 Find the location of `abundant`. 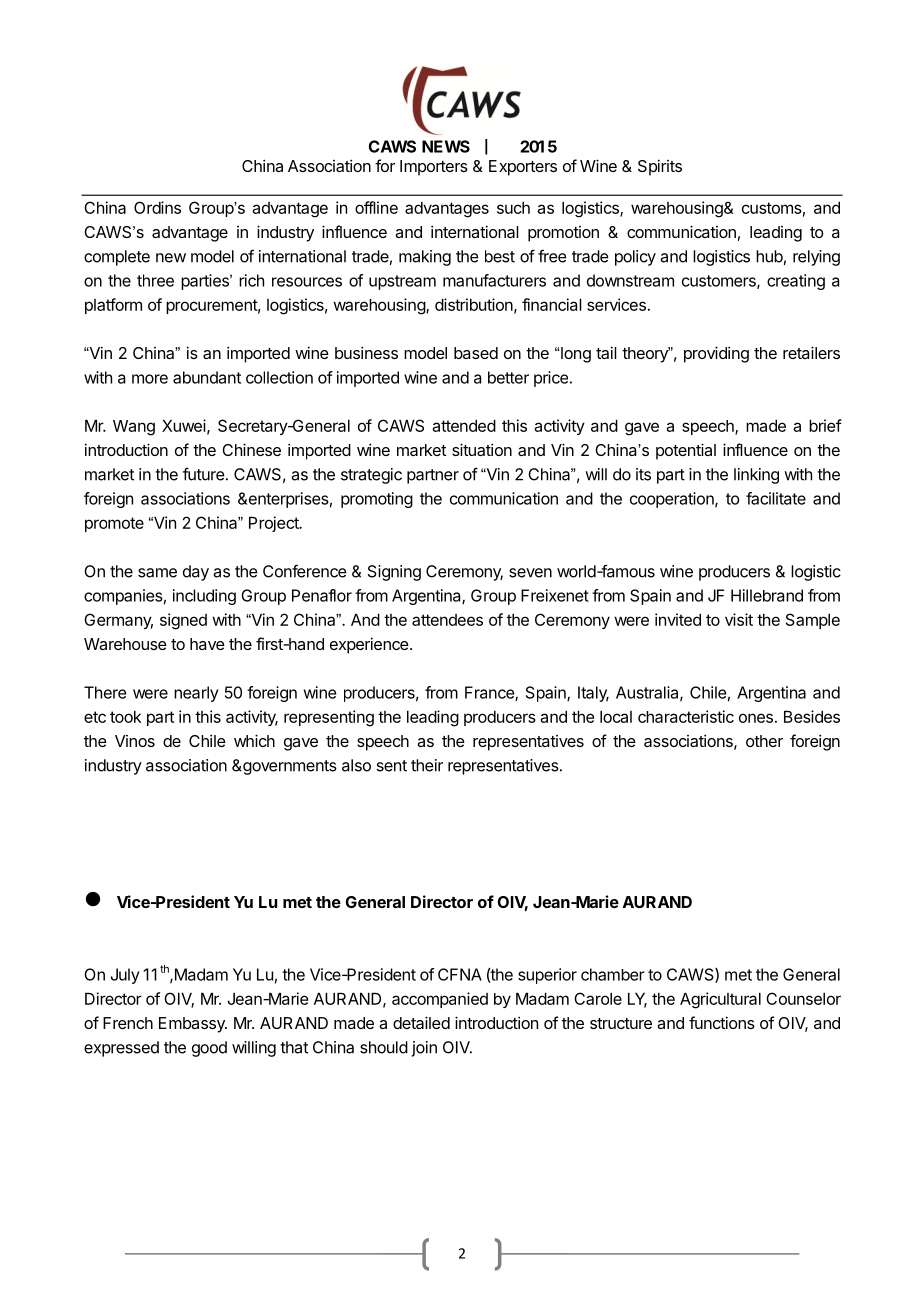

abundant is located at coordinates (207, 377).
